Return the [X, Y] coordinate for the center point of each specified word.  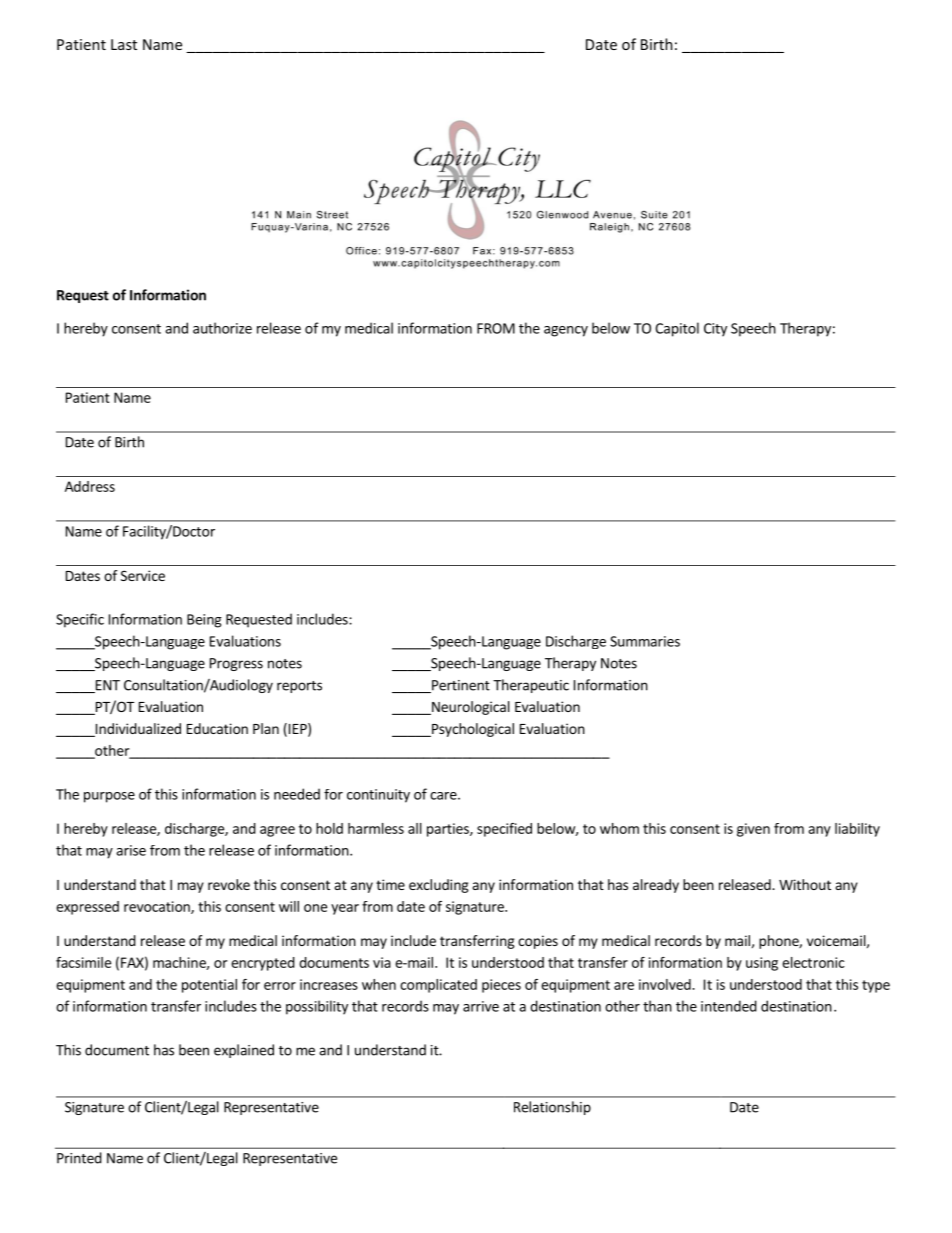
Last [124, 44]
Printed [79, 1158]
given [753, 830]
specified [504, 830]
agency [566, 331]
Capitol [677, 329]
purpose [109, 797]
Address [90, 486]
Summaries [645, 641]
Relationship [552, 1108]
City [715, 330]
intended [729, 1006]
